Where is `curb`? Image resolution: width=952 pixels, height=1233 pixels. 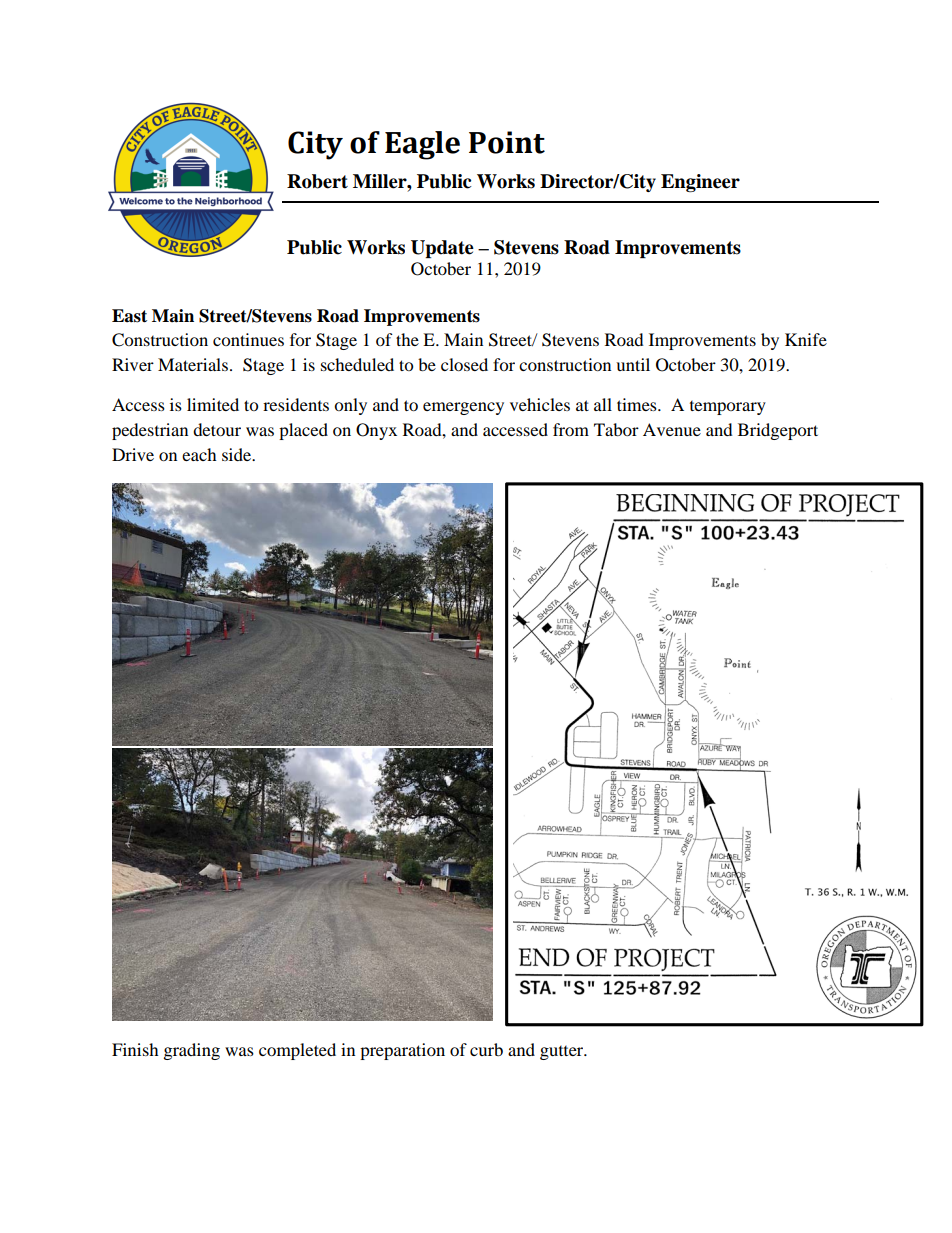 curb is located at coordinates (486, 1049).
